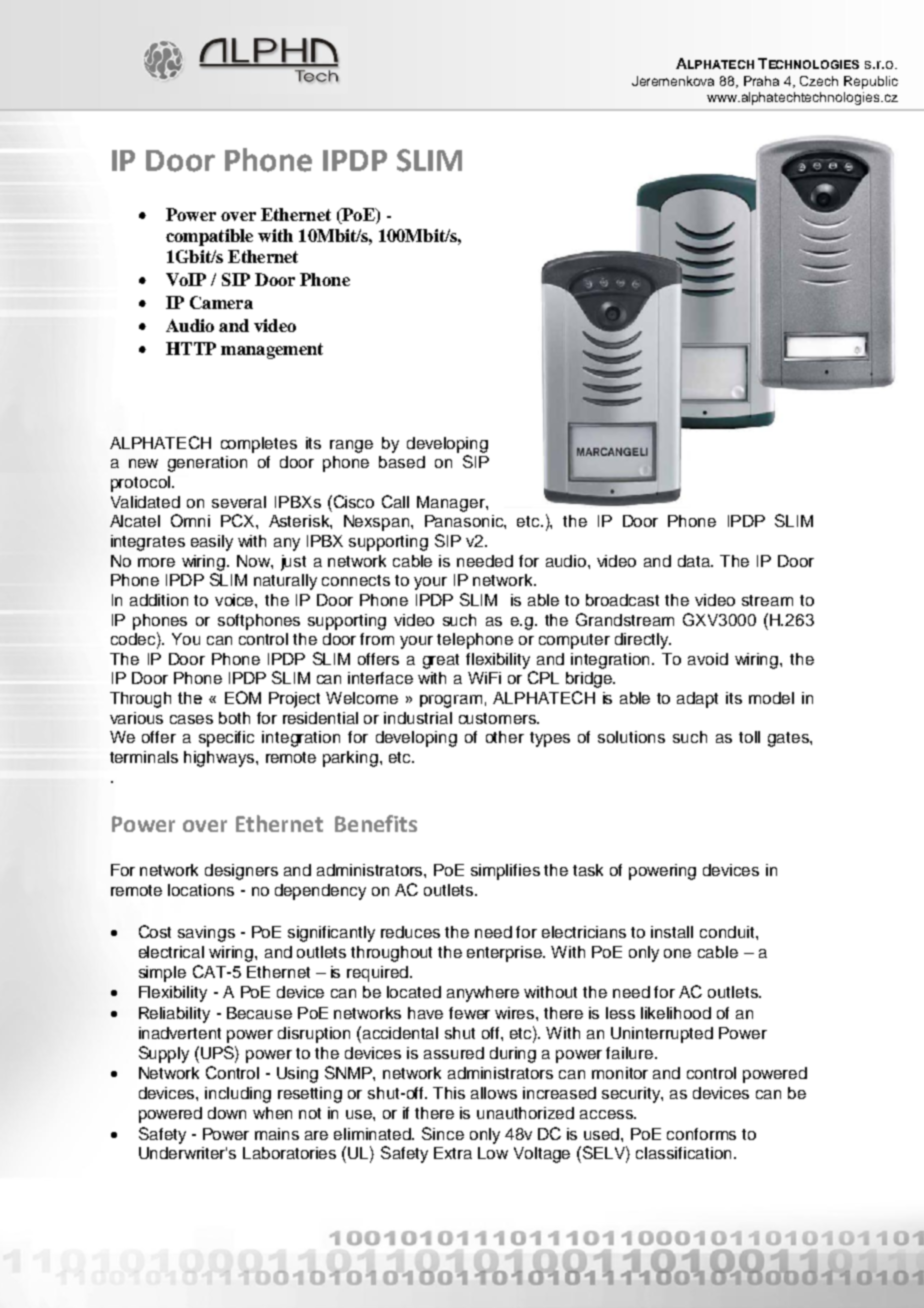 The image size is (924, 1308). What do you see at coordinates (789, 739) in the image?
I see `gates` at bounding box center [789, 739].
